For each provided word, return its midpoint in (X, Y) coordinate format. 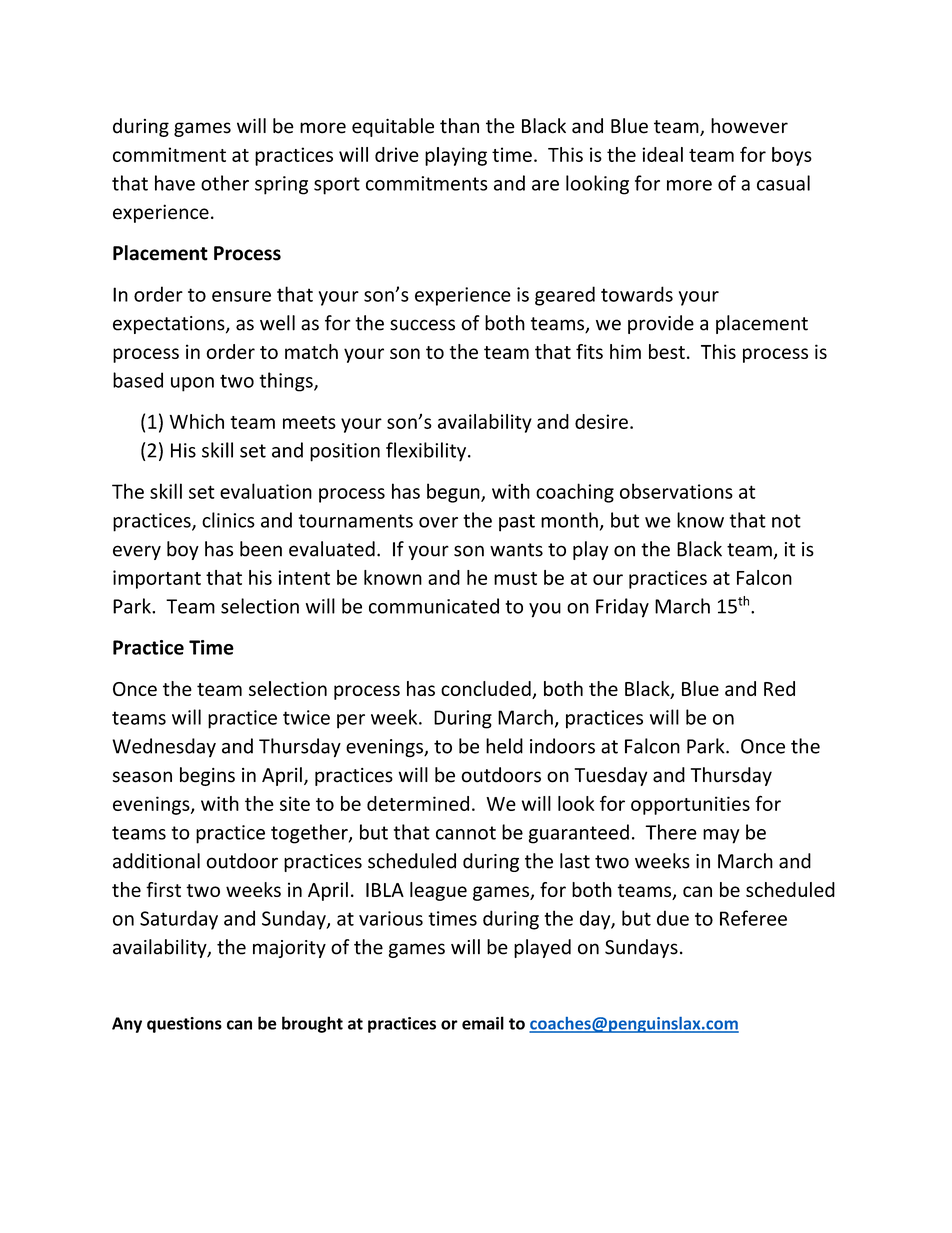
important (157, 579)
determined (418, 803)
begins (207, 776)
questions (184, 1025)
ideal (662, 154)
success (422, 325)
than (459, 126)
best (667, 351)
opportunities (690, 805)
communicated (434, 606)
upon (192, 384)
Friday (622, 608)
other (225, 183)
